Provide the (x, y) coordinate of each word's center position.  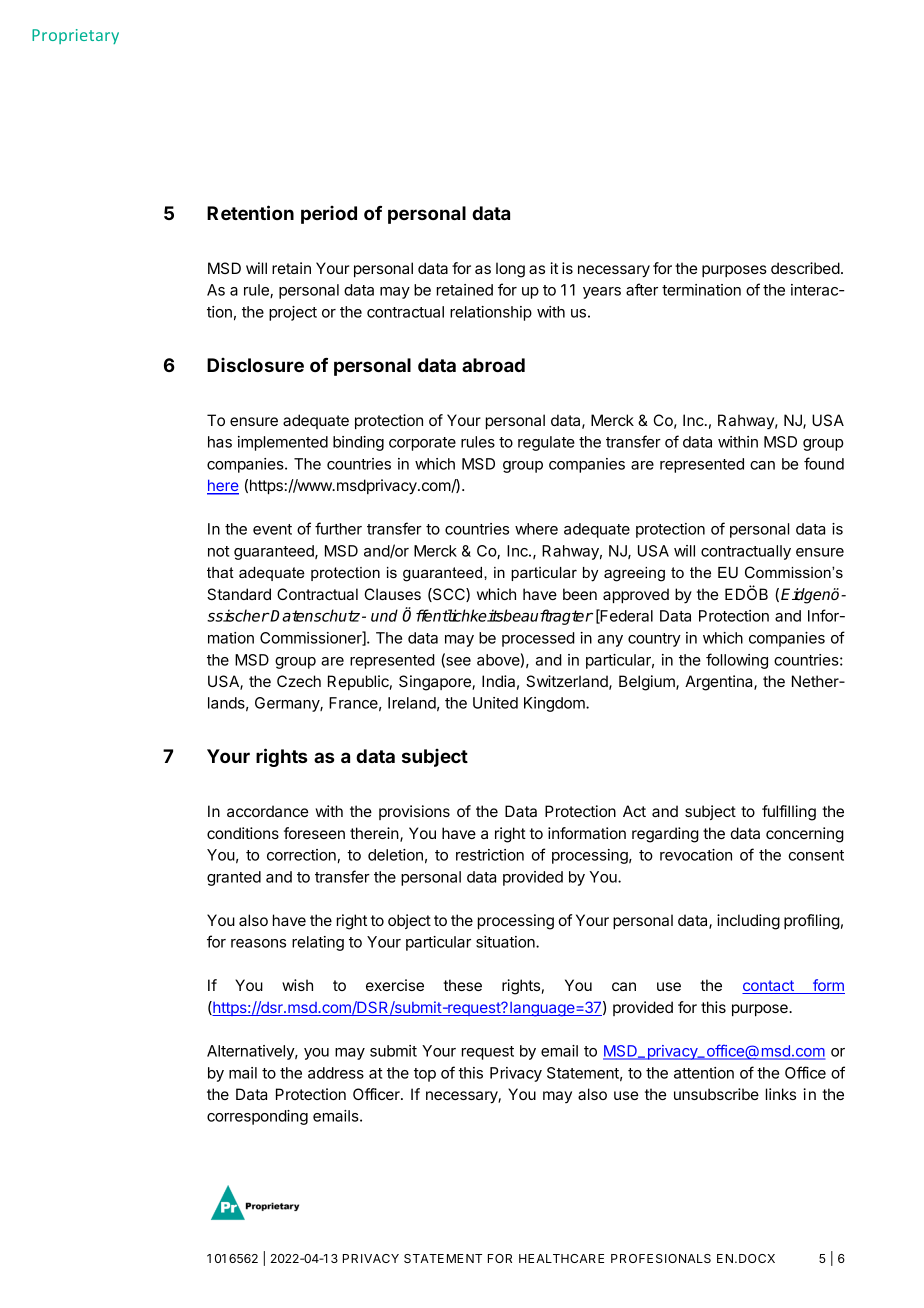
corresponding (257, 1117)
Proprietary (75, 36)
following (737, 661)
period (329, 215)
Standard (239, 594)
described (805, 268)
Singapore (436, 683)
